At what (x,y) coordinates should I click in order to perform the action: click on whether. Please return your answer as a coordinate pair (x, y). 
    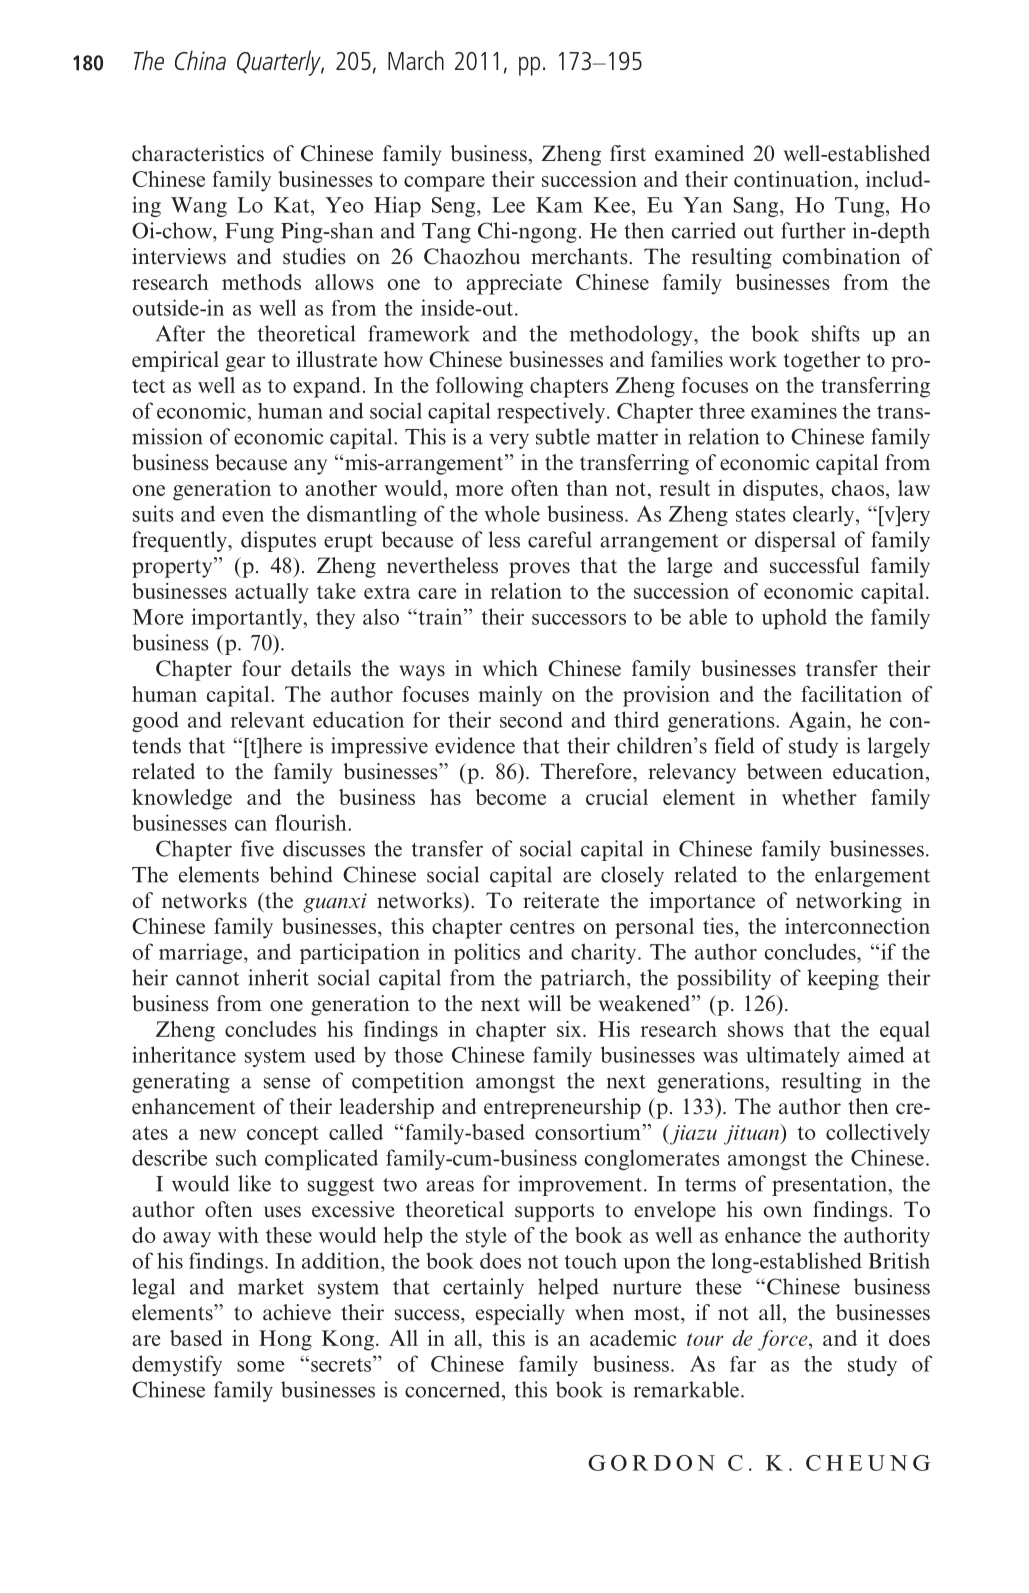
    Looking at the image, I should click on (819, 797).
